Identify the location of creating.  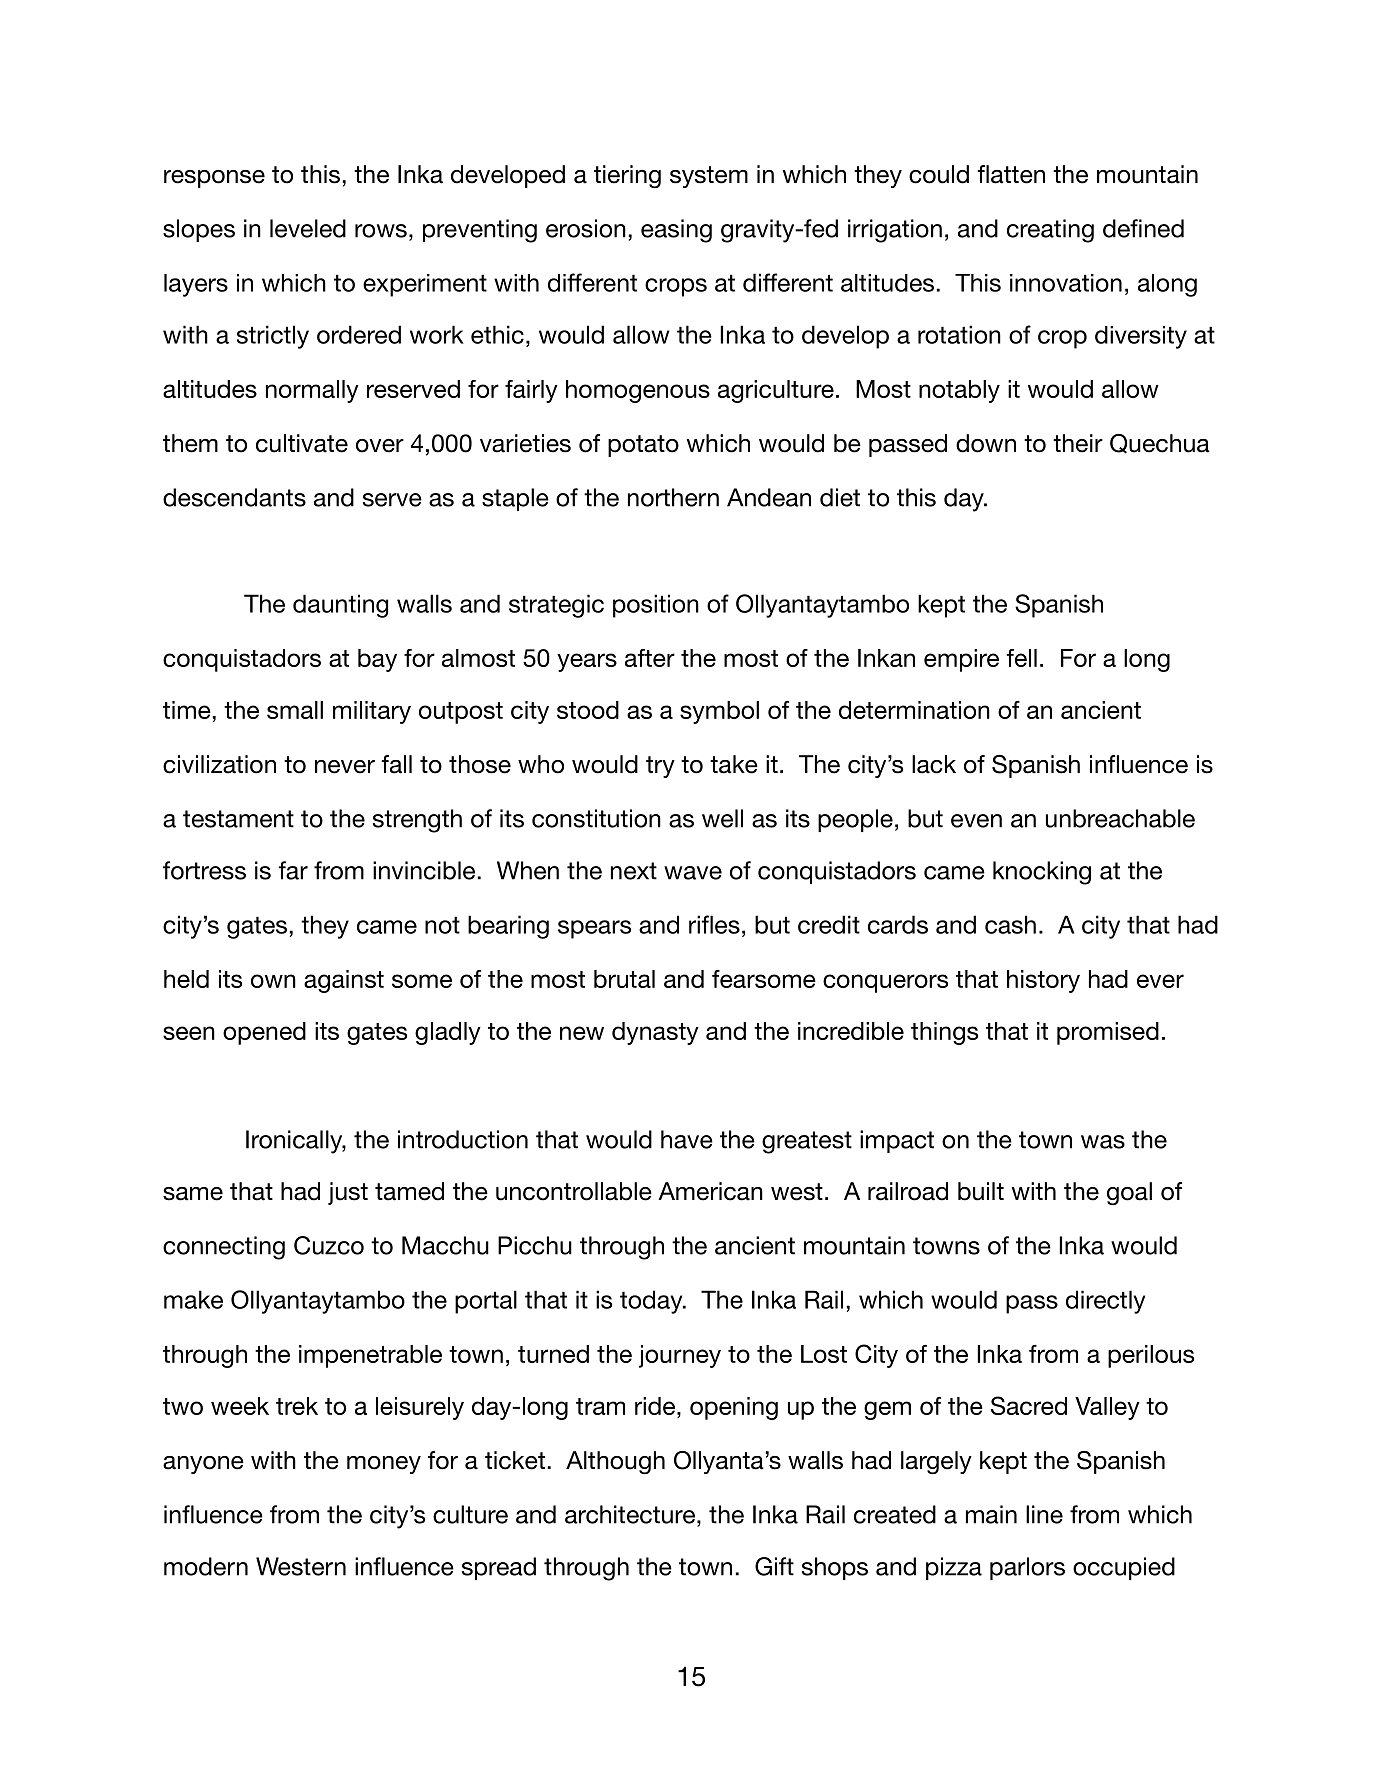
(1050, 231).
